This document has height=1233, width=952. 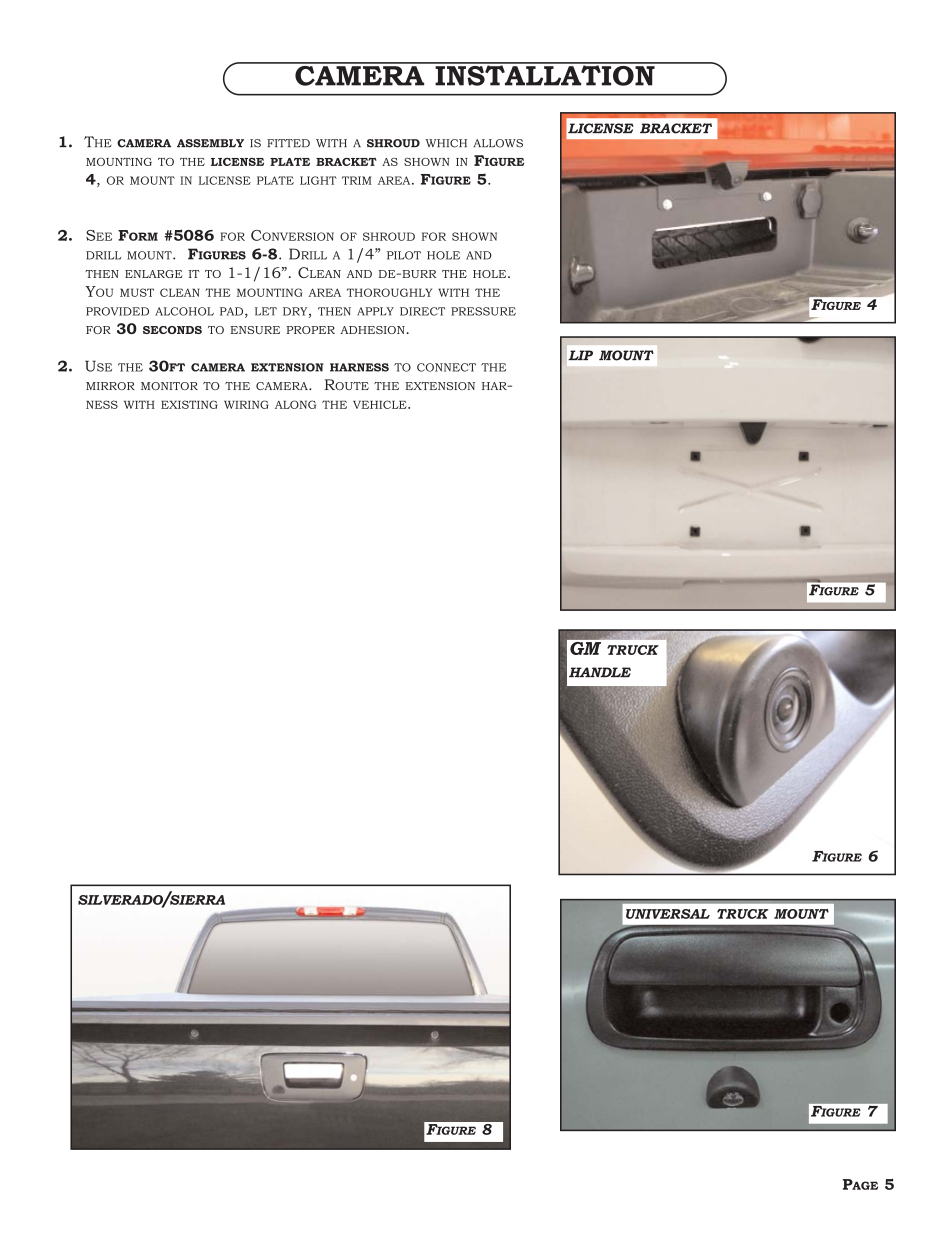 What do you see at coordinates (600, 672) in the document?
I see `HANDLE` at bounding box center [600, 672].
